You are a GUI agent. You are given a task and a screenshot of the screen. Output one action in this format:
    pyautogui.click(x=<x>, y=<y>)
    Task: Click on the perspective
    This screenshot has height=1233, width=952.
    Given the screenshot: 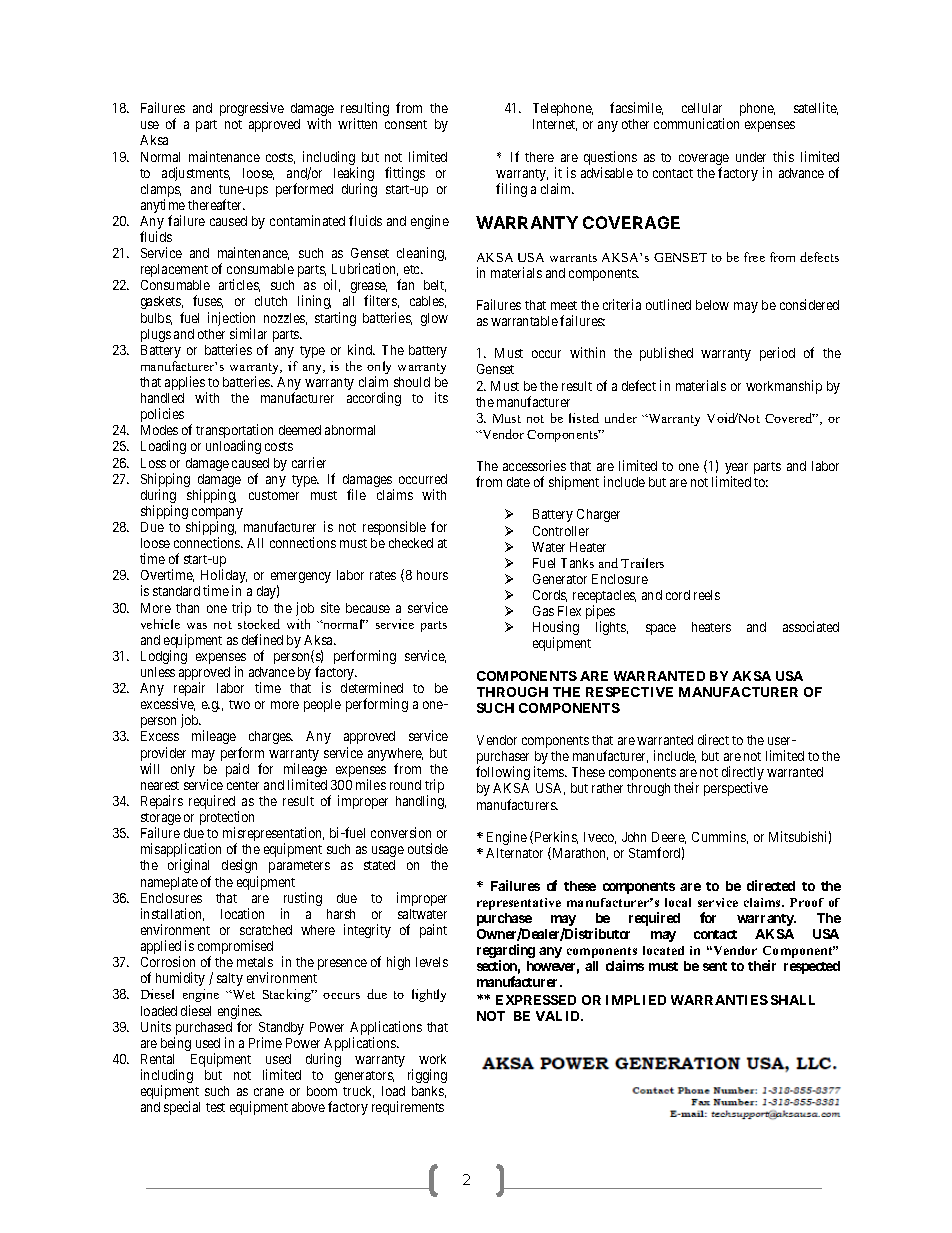 What is the action you would take?
    pyautogui.click(x=736, y=789)
